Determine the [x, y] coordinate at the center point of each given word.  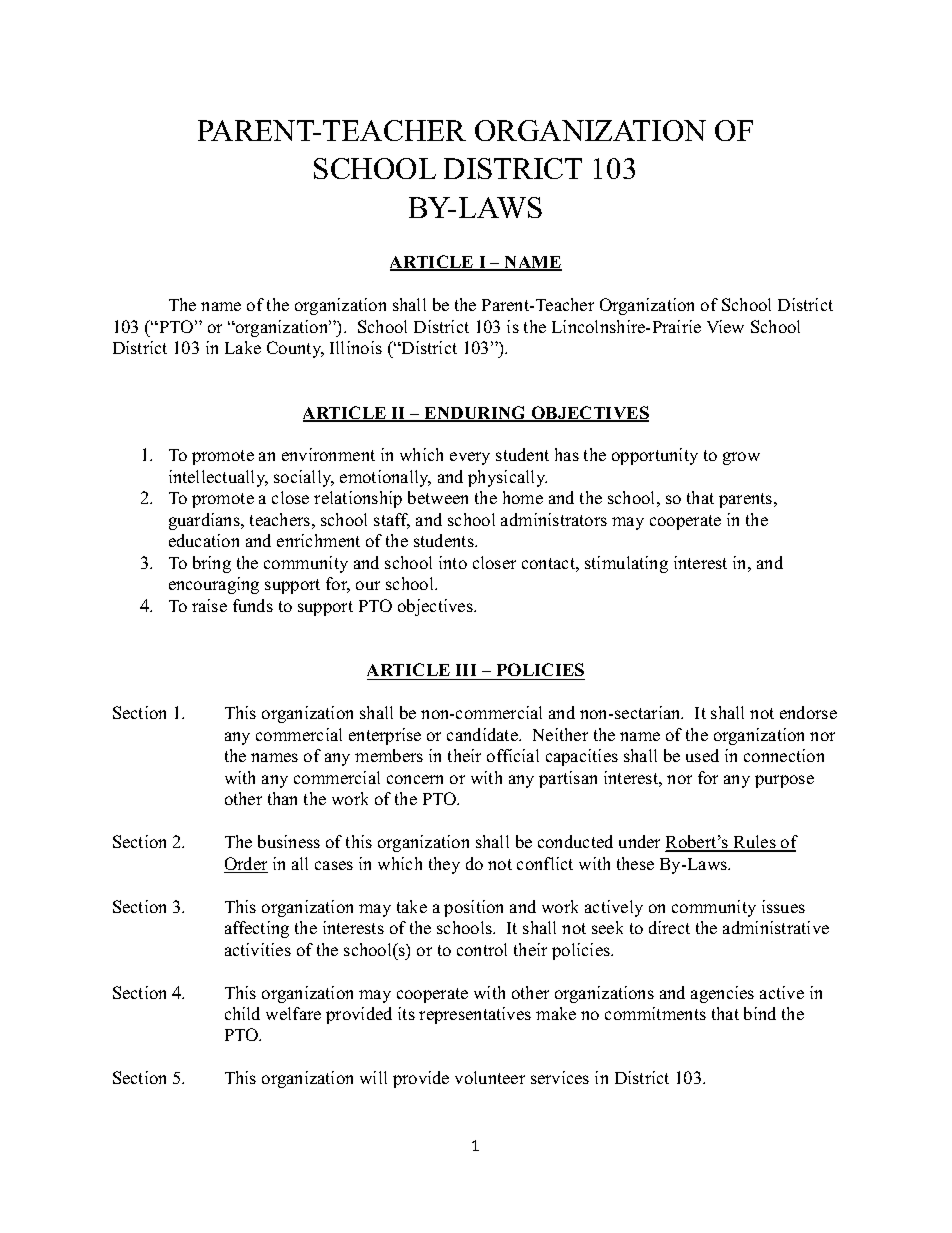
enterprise [385, 736]
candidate [483, 734]
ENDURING [476, 414]
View [725, 326]
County [295, 349]
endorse [808, 712]
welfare [293, 1013]
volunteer [490, 1077]
